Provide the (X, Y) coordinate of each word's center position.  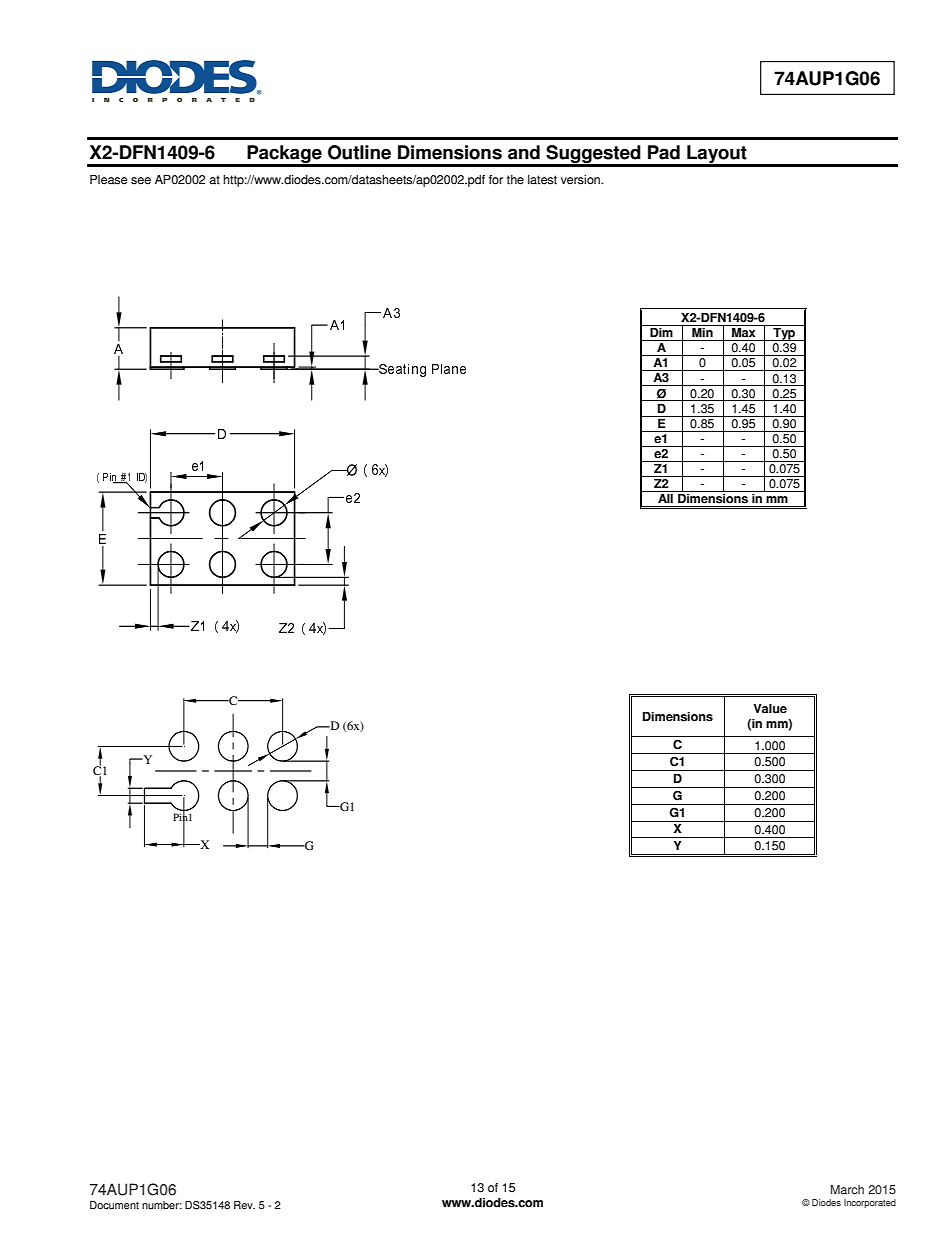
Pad (664, 152)
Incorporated (870, 1203)
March (847, 1190)
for (496, 180)
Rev (244, 1205)
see (141, 181)
